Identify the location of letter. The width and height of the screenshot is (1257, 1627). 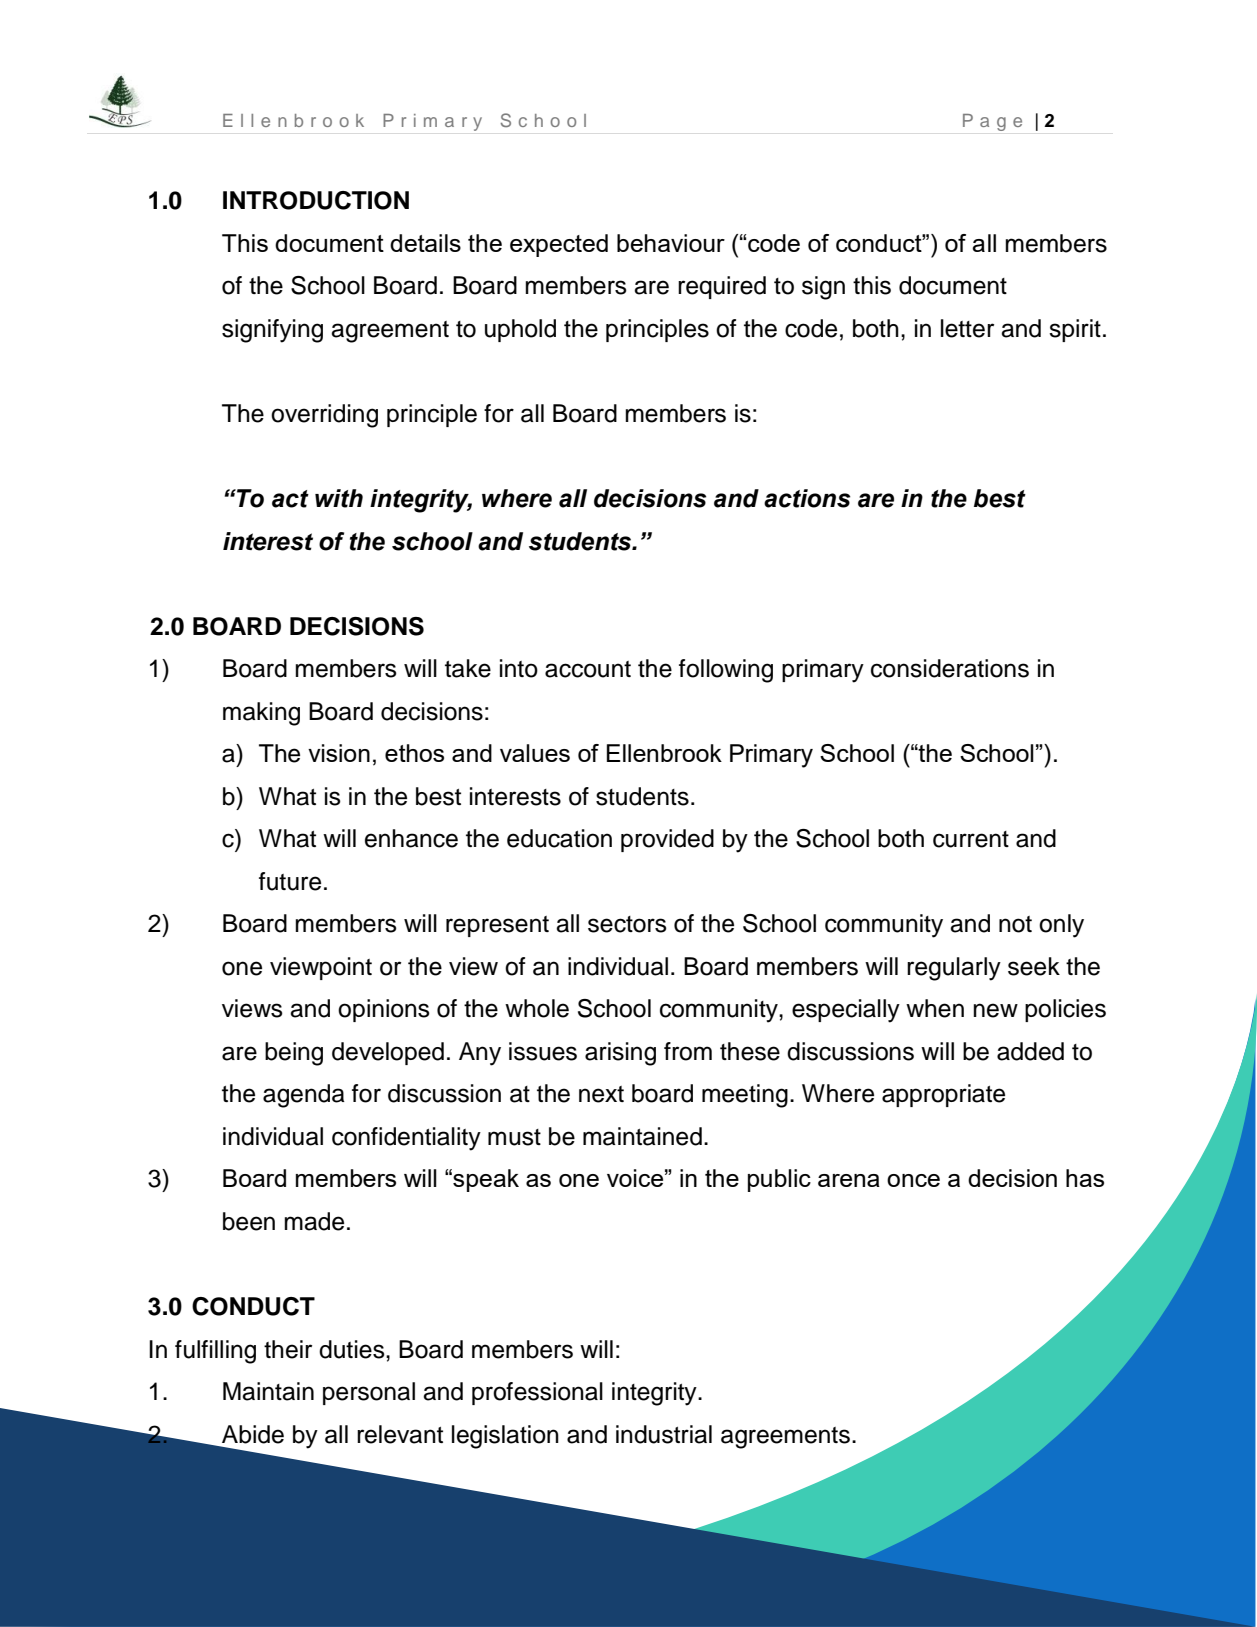
(967, 328).
